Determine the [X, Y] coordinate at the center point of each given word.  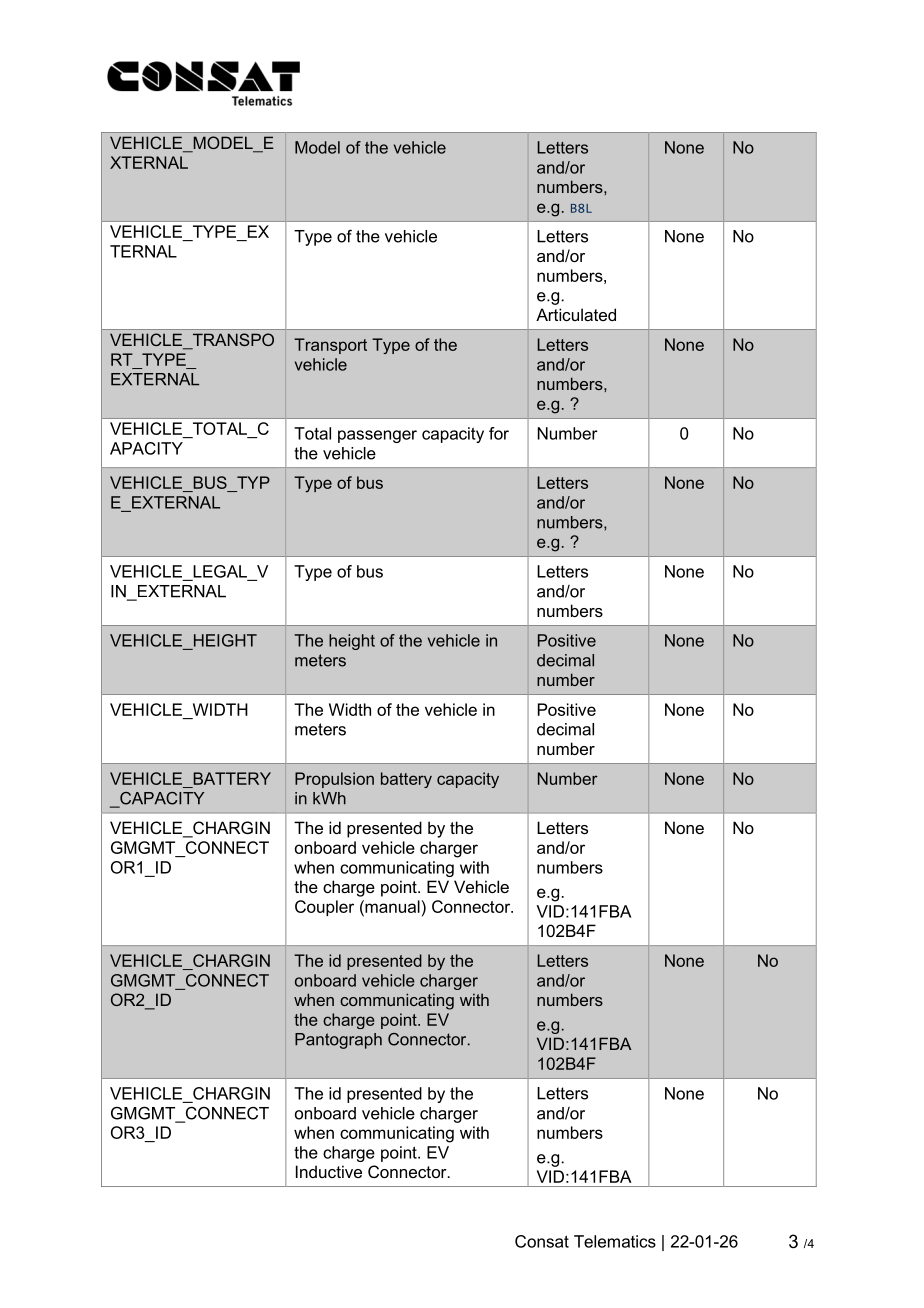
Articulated [576, 314]
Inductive [329, 1171]
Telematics [615, 1241]
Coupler [324, 908]
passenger [377, 436]
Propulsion [334, 780]
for [499, 433]
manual [391, 906]
